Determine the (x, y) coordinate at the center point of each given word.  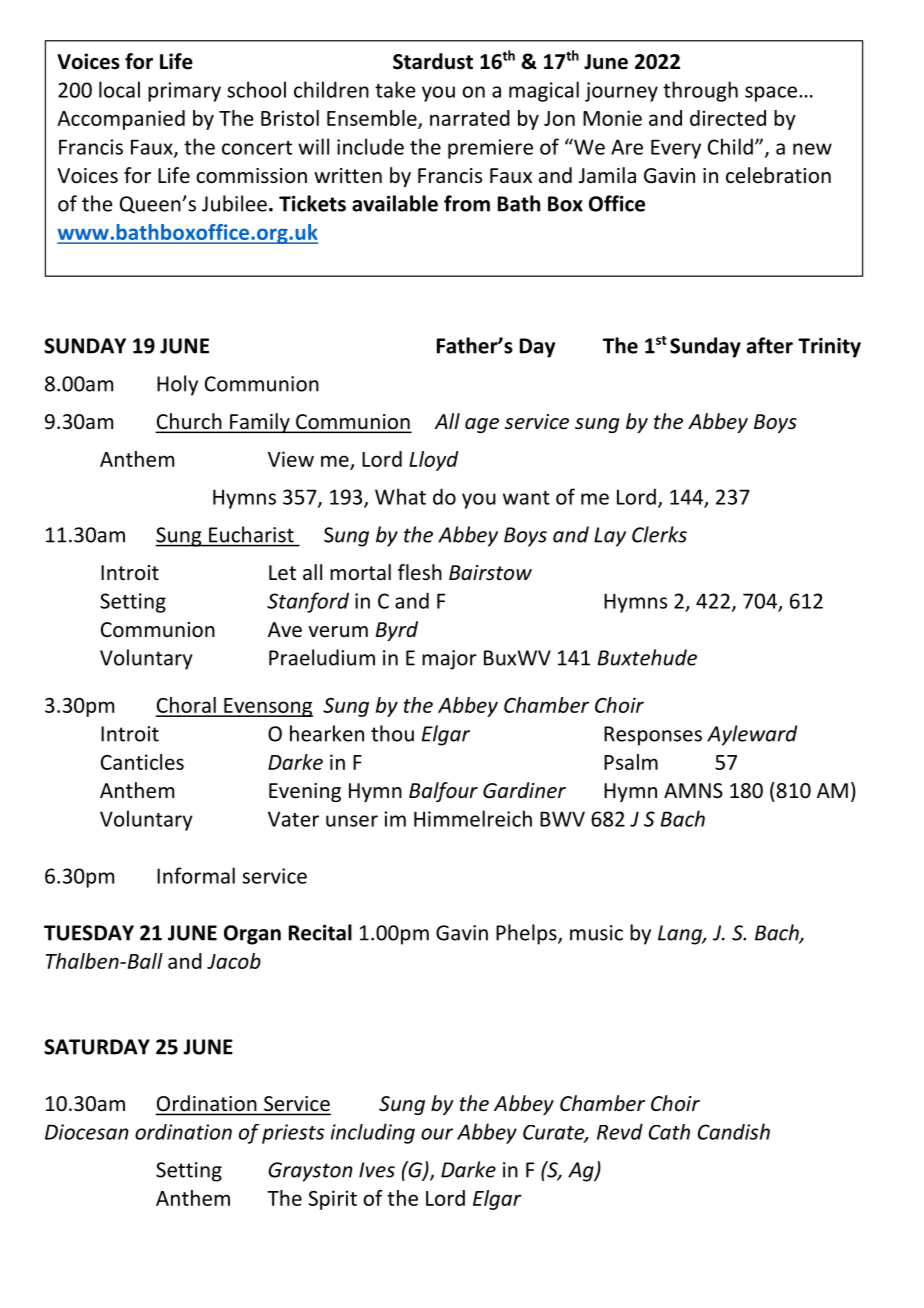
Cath (669, 1132)
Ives (377, 1170)
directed (728, 118)
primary (184, 92)
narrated (470, 118)
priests (293, 1134)
